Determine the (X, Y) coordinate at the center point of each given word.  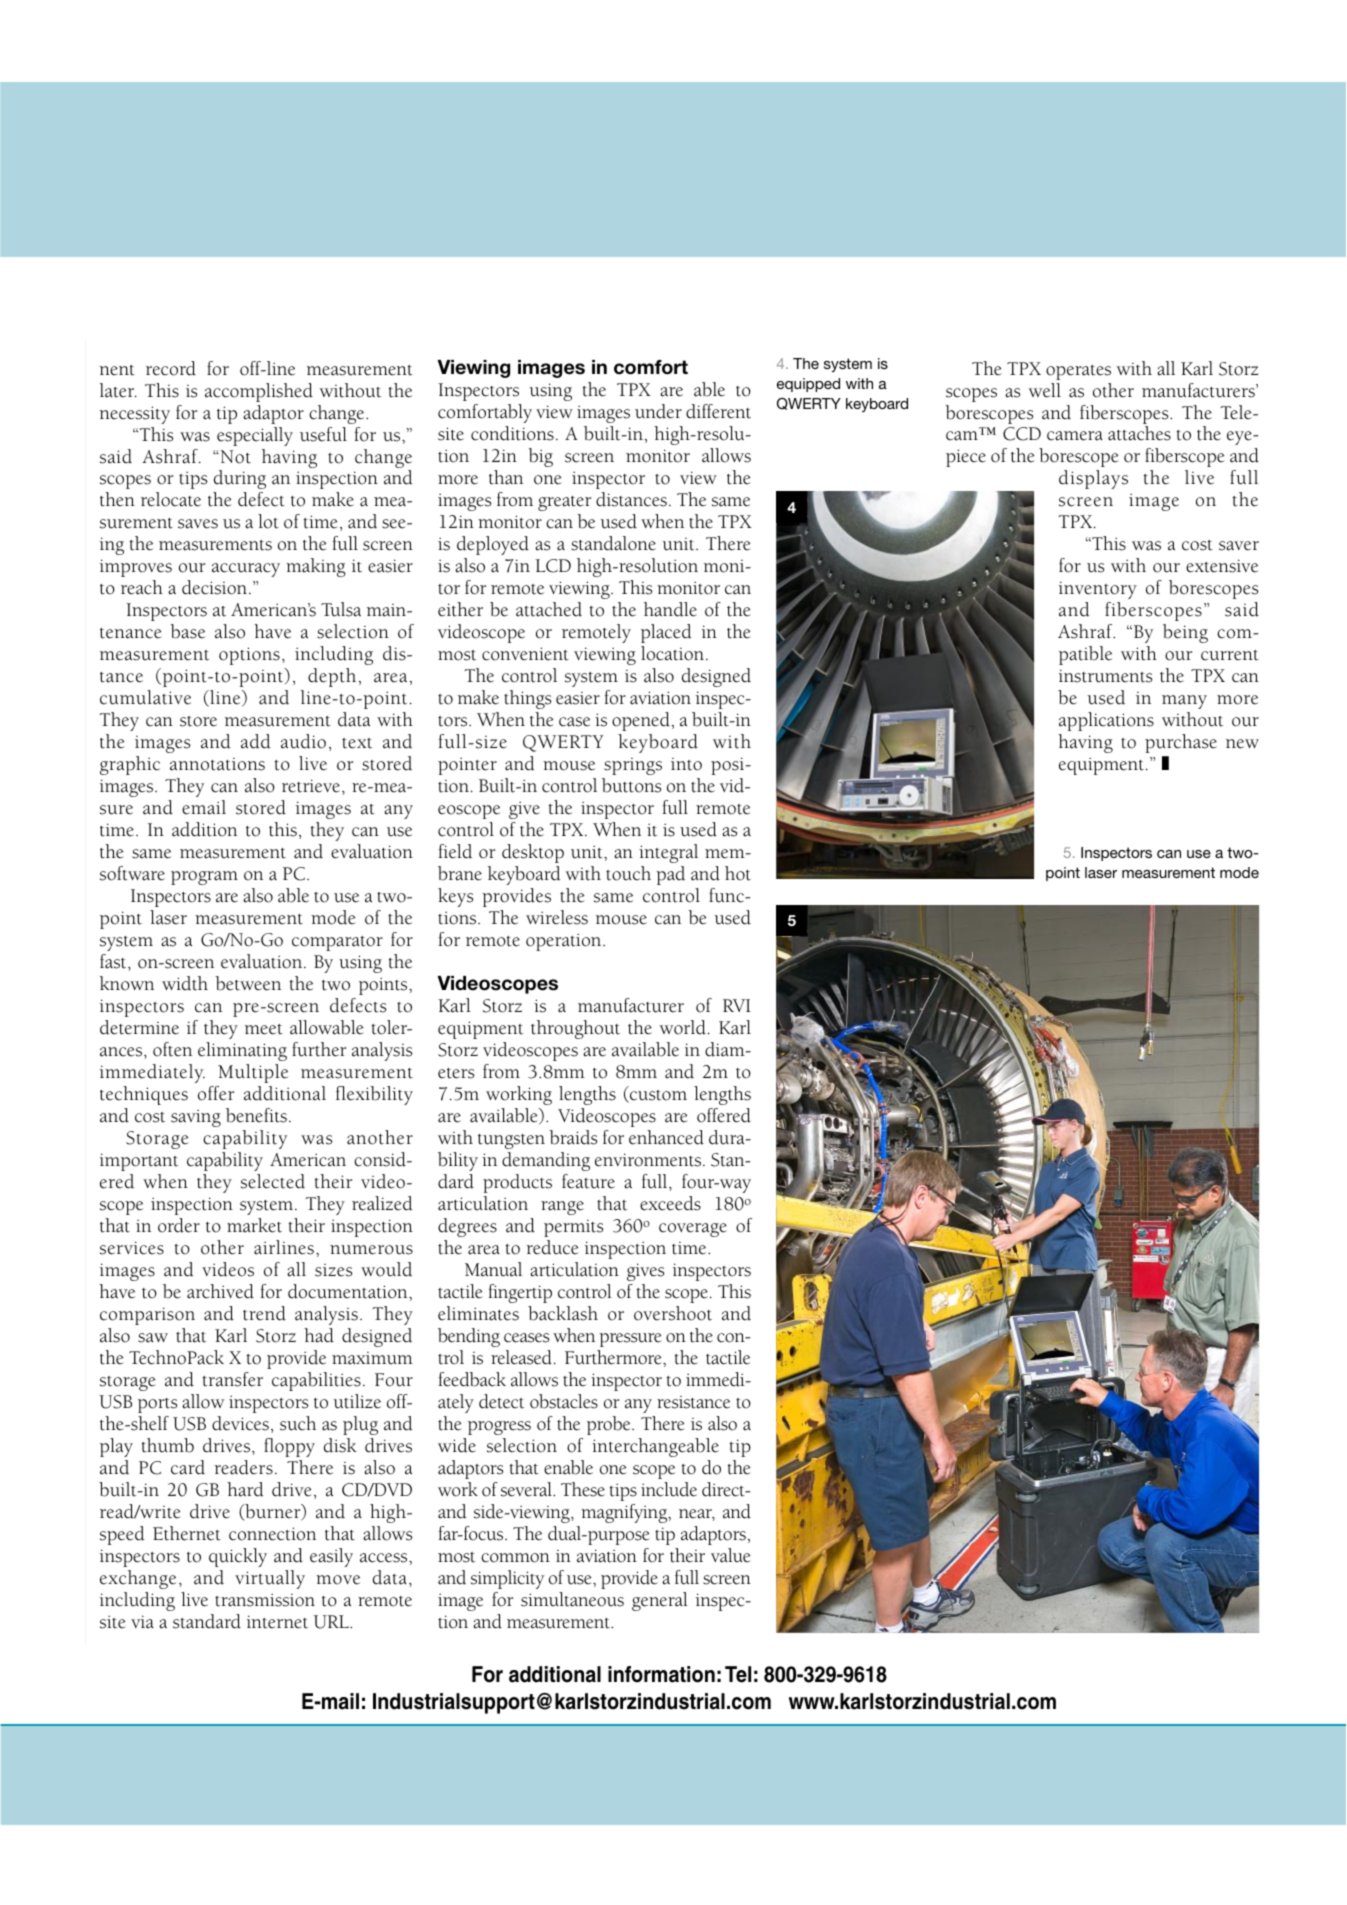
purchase (1181, 743)
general (660, 1601)
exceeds (670, 1203)
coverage (693, 1230)
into (686, 764)
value (731, 1555)
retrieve (312, 786)
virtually (270, 1579)
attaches (1139, 433)
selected (273, 1181)
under (658, 411)
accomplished (259, 392)
